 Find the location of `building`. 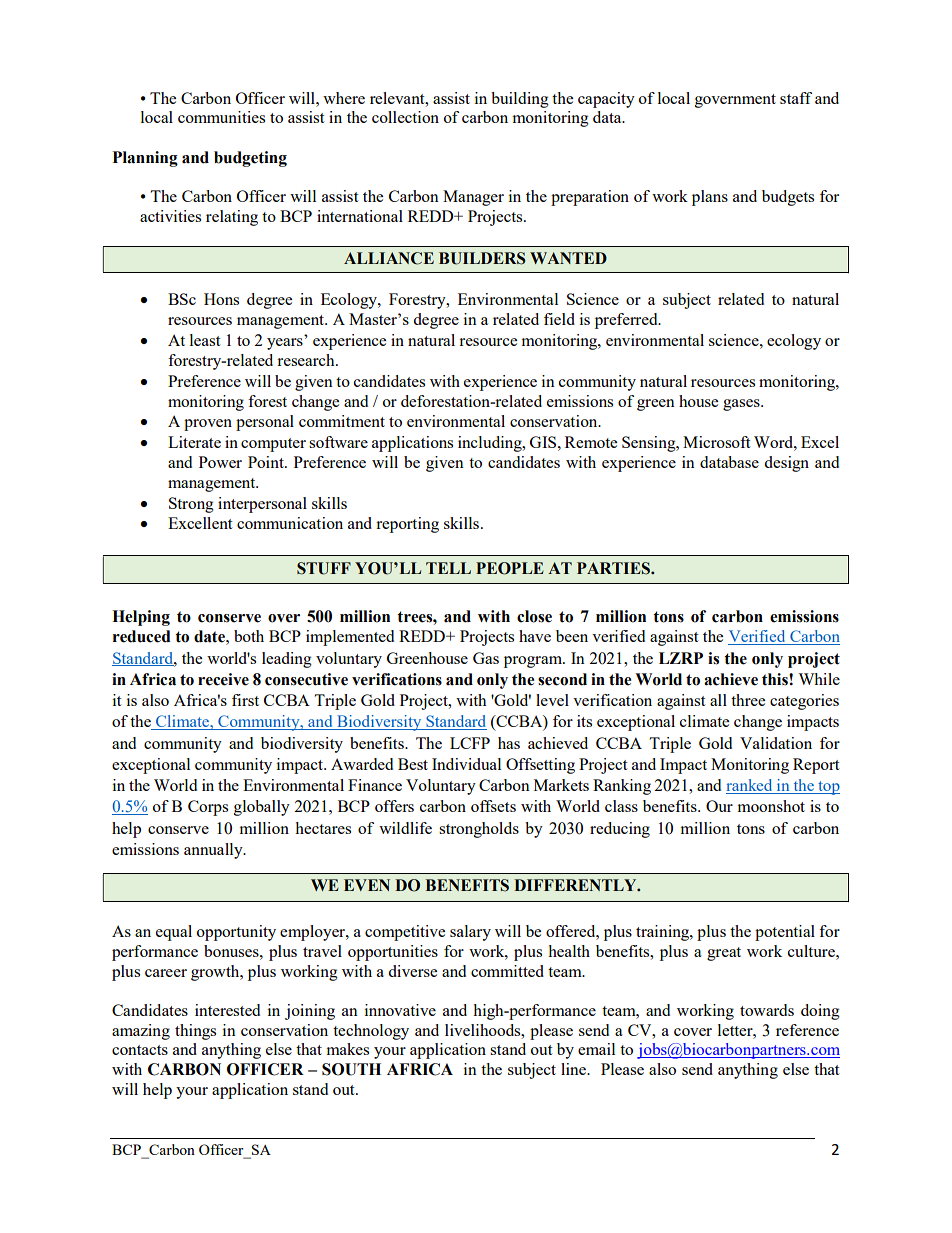

building is located at coordinates (520, 100).
